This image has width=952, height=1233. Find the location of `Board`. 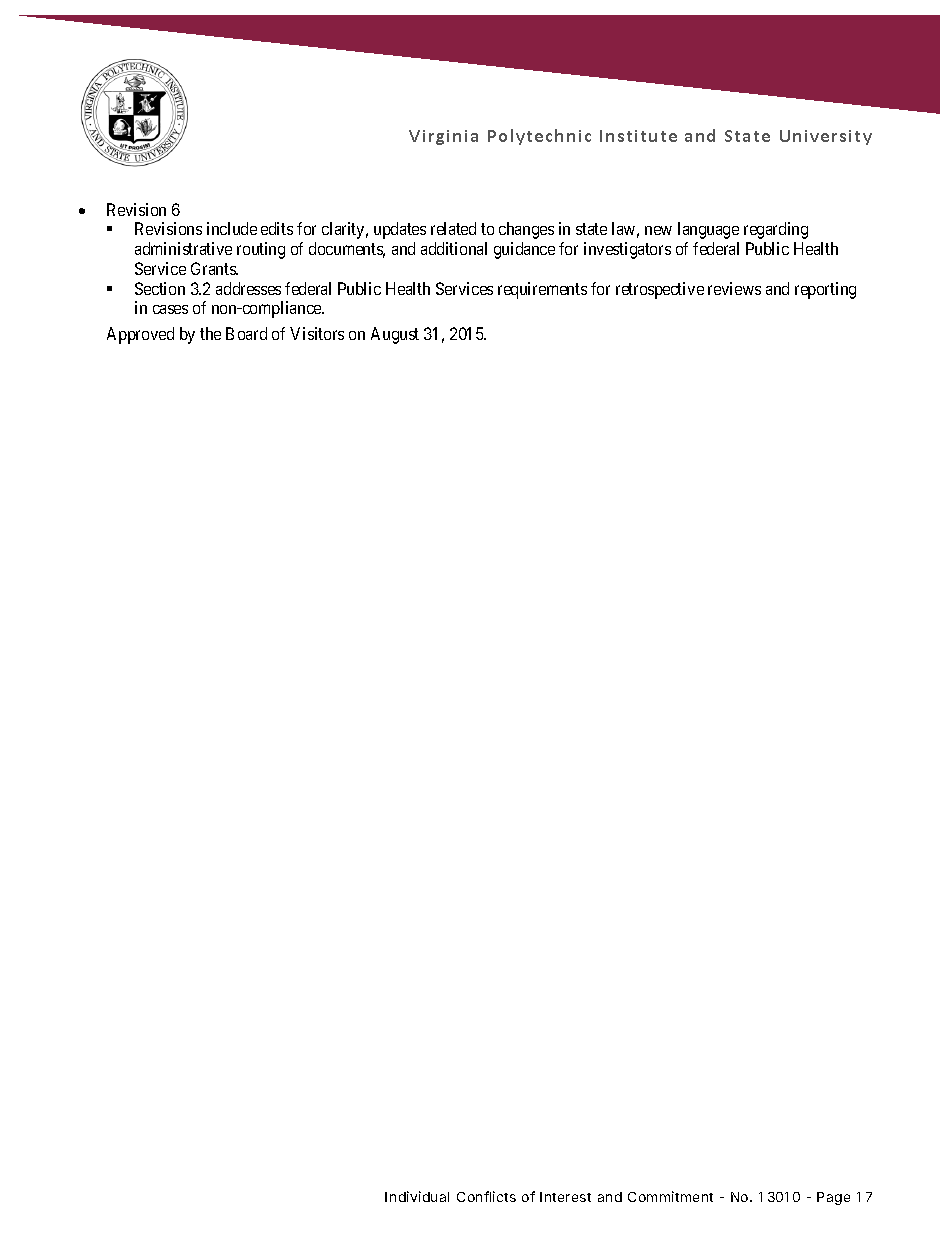

Board is located at coordinates (246, 333).
